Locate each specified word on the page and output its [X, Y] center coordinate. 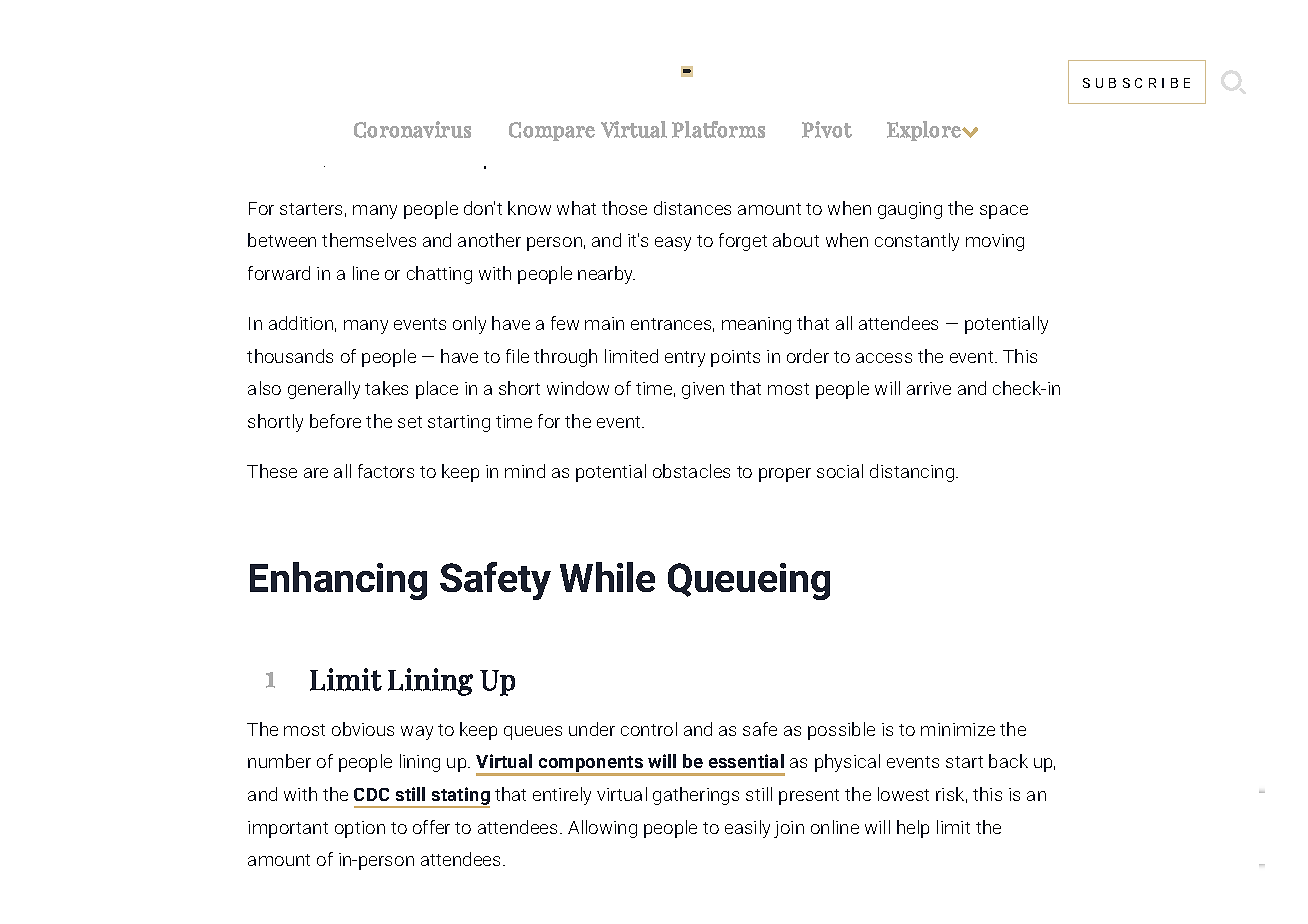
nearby [606, 275]
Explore [925, 131]
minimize [958, 729]
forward [279, 273]
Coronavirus [412, 129]
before [335, 421]
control [649, 729]
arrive [929, 388]
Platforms [718, 129]
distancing [913, 473]
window [578, 388]
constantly [917, 242]
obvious [363, 729]
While [607, 577]
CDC [371, 794]
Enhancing [338, 581]
